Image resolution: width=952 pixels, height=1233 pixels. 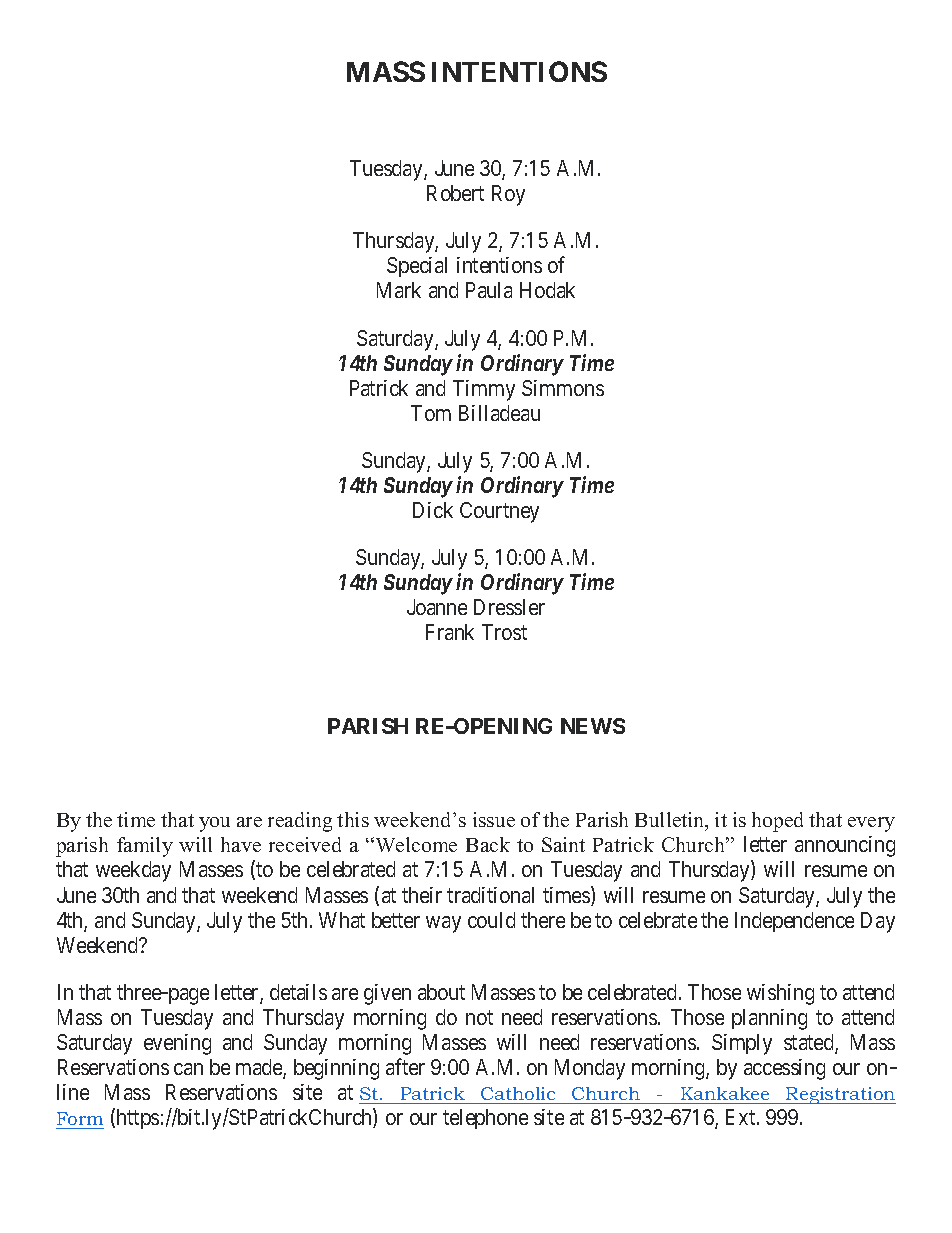 What do you see at coordinates (450, 632) in the document?
I see `Frank` at bounding box center [450, 632].
